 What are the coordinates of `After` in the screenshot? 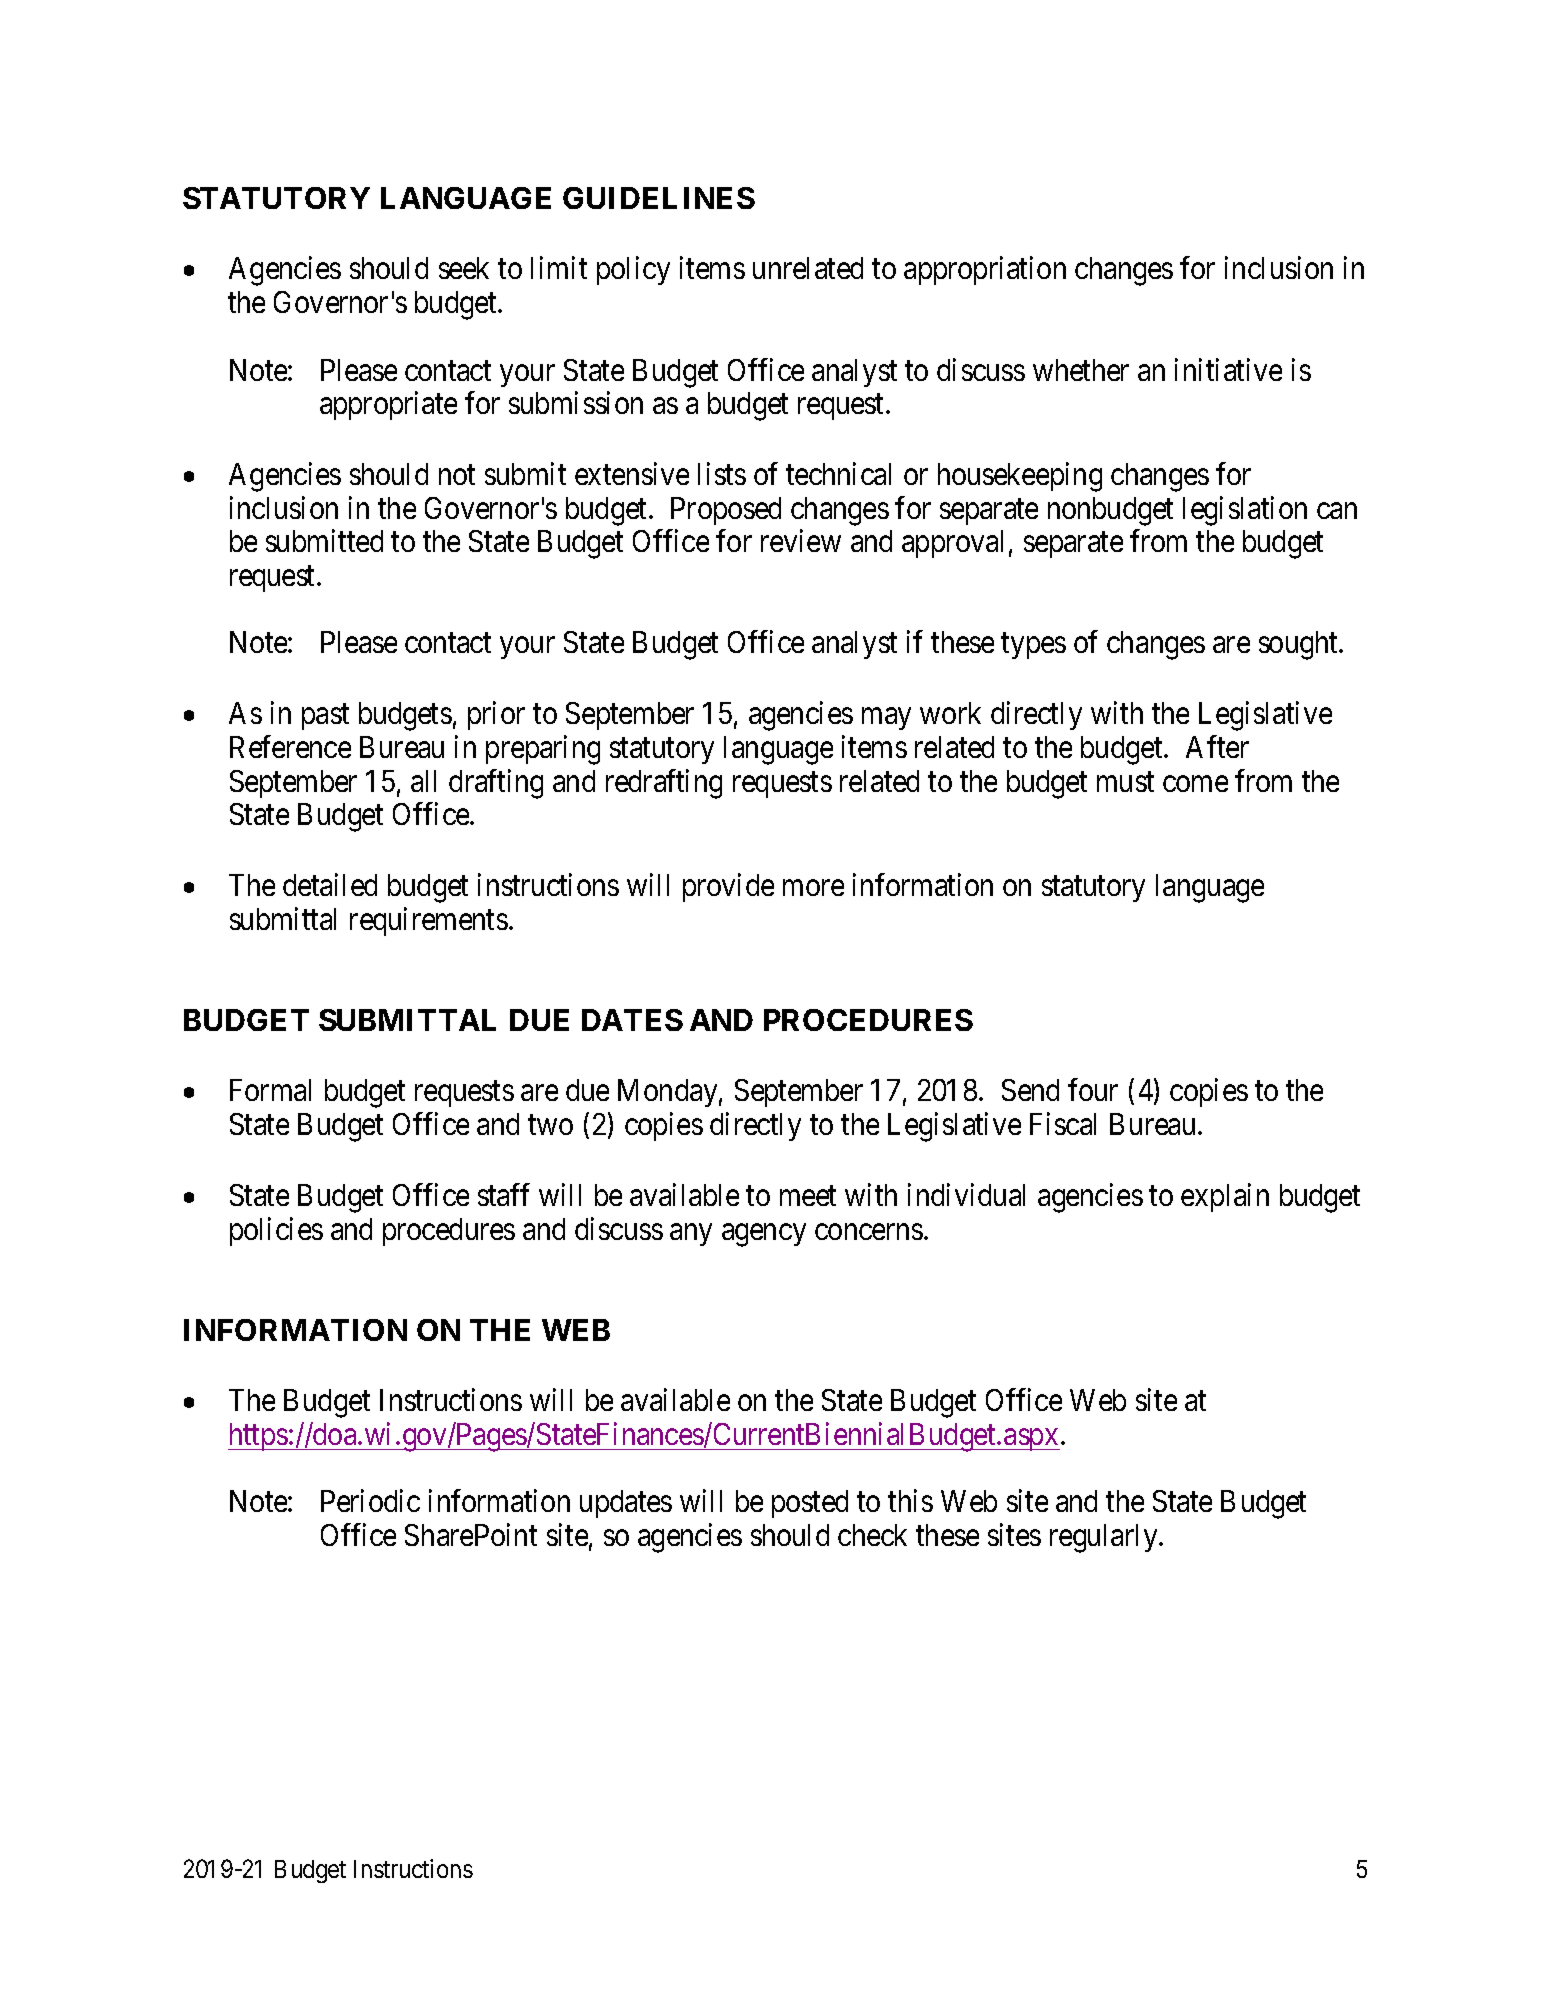 It's located at (1217, 746).
